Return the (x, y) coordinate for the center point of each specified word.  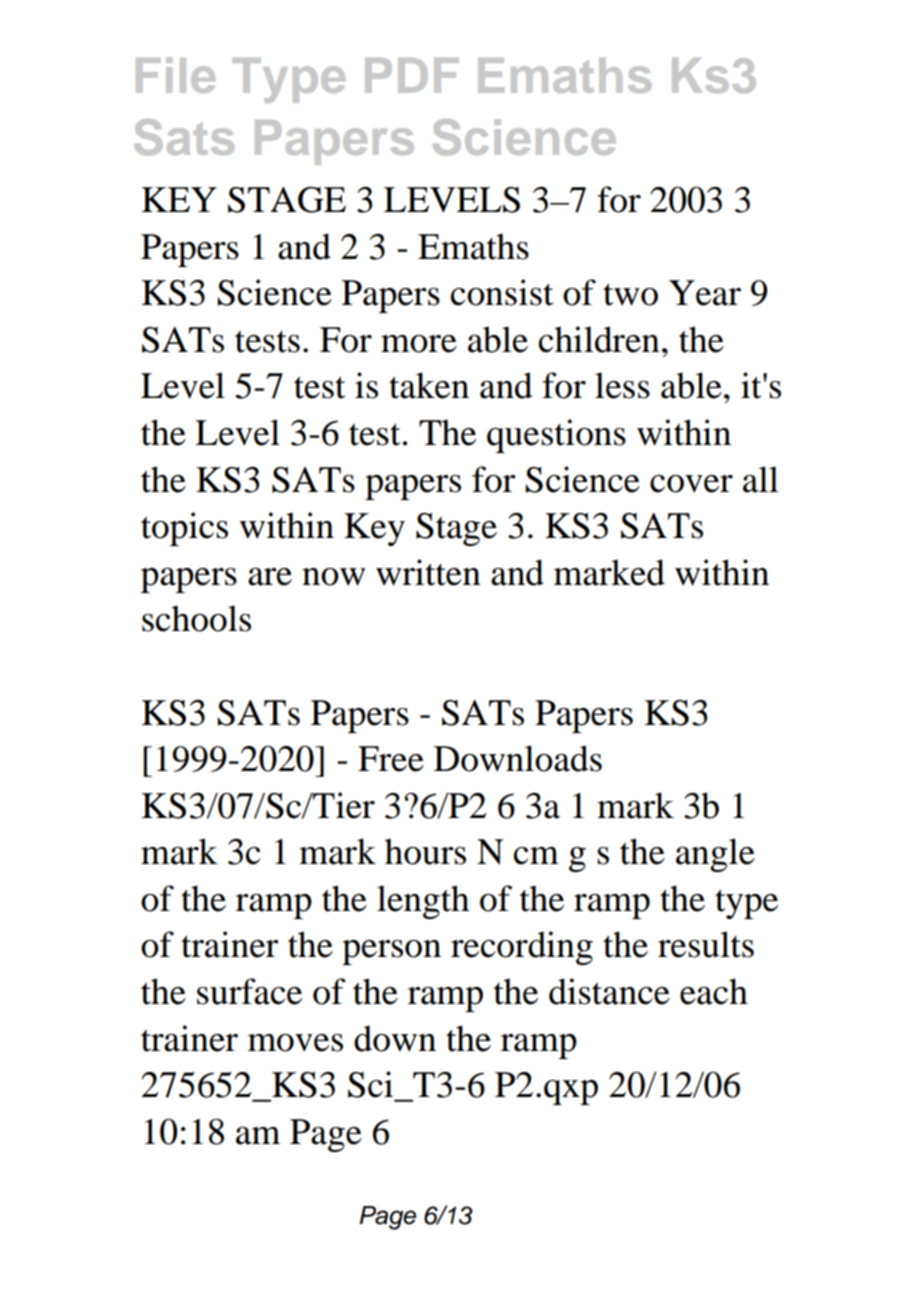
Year (705, 293)
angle (715, 855)
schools (196, 618)
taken (429, 385)
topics (184, 529)
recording (522, 948)
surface (249, 991)
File (175, 75)
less (622, 385)
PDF (412, 75)
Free (391, 759)
